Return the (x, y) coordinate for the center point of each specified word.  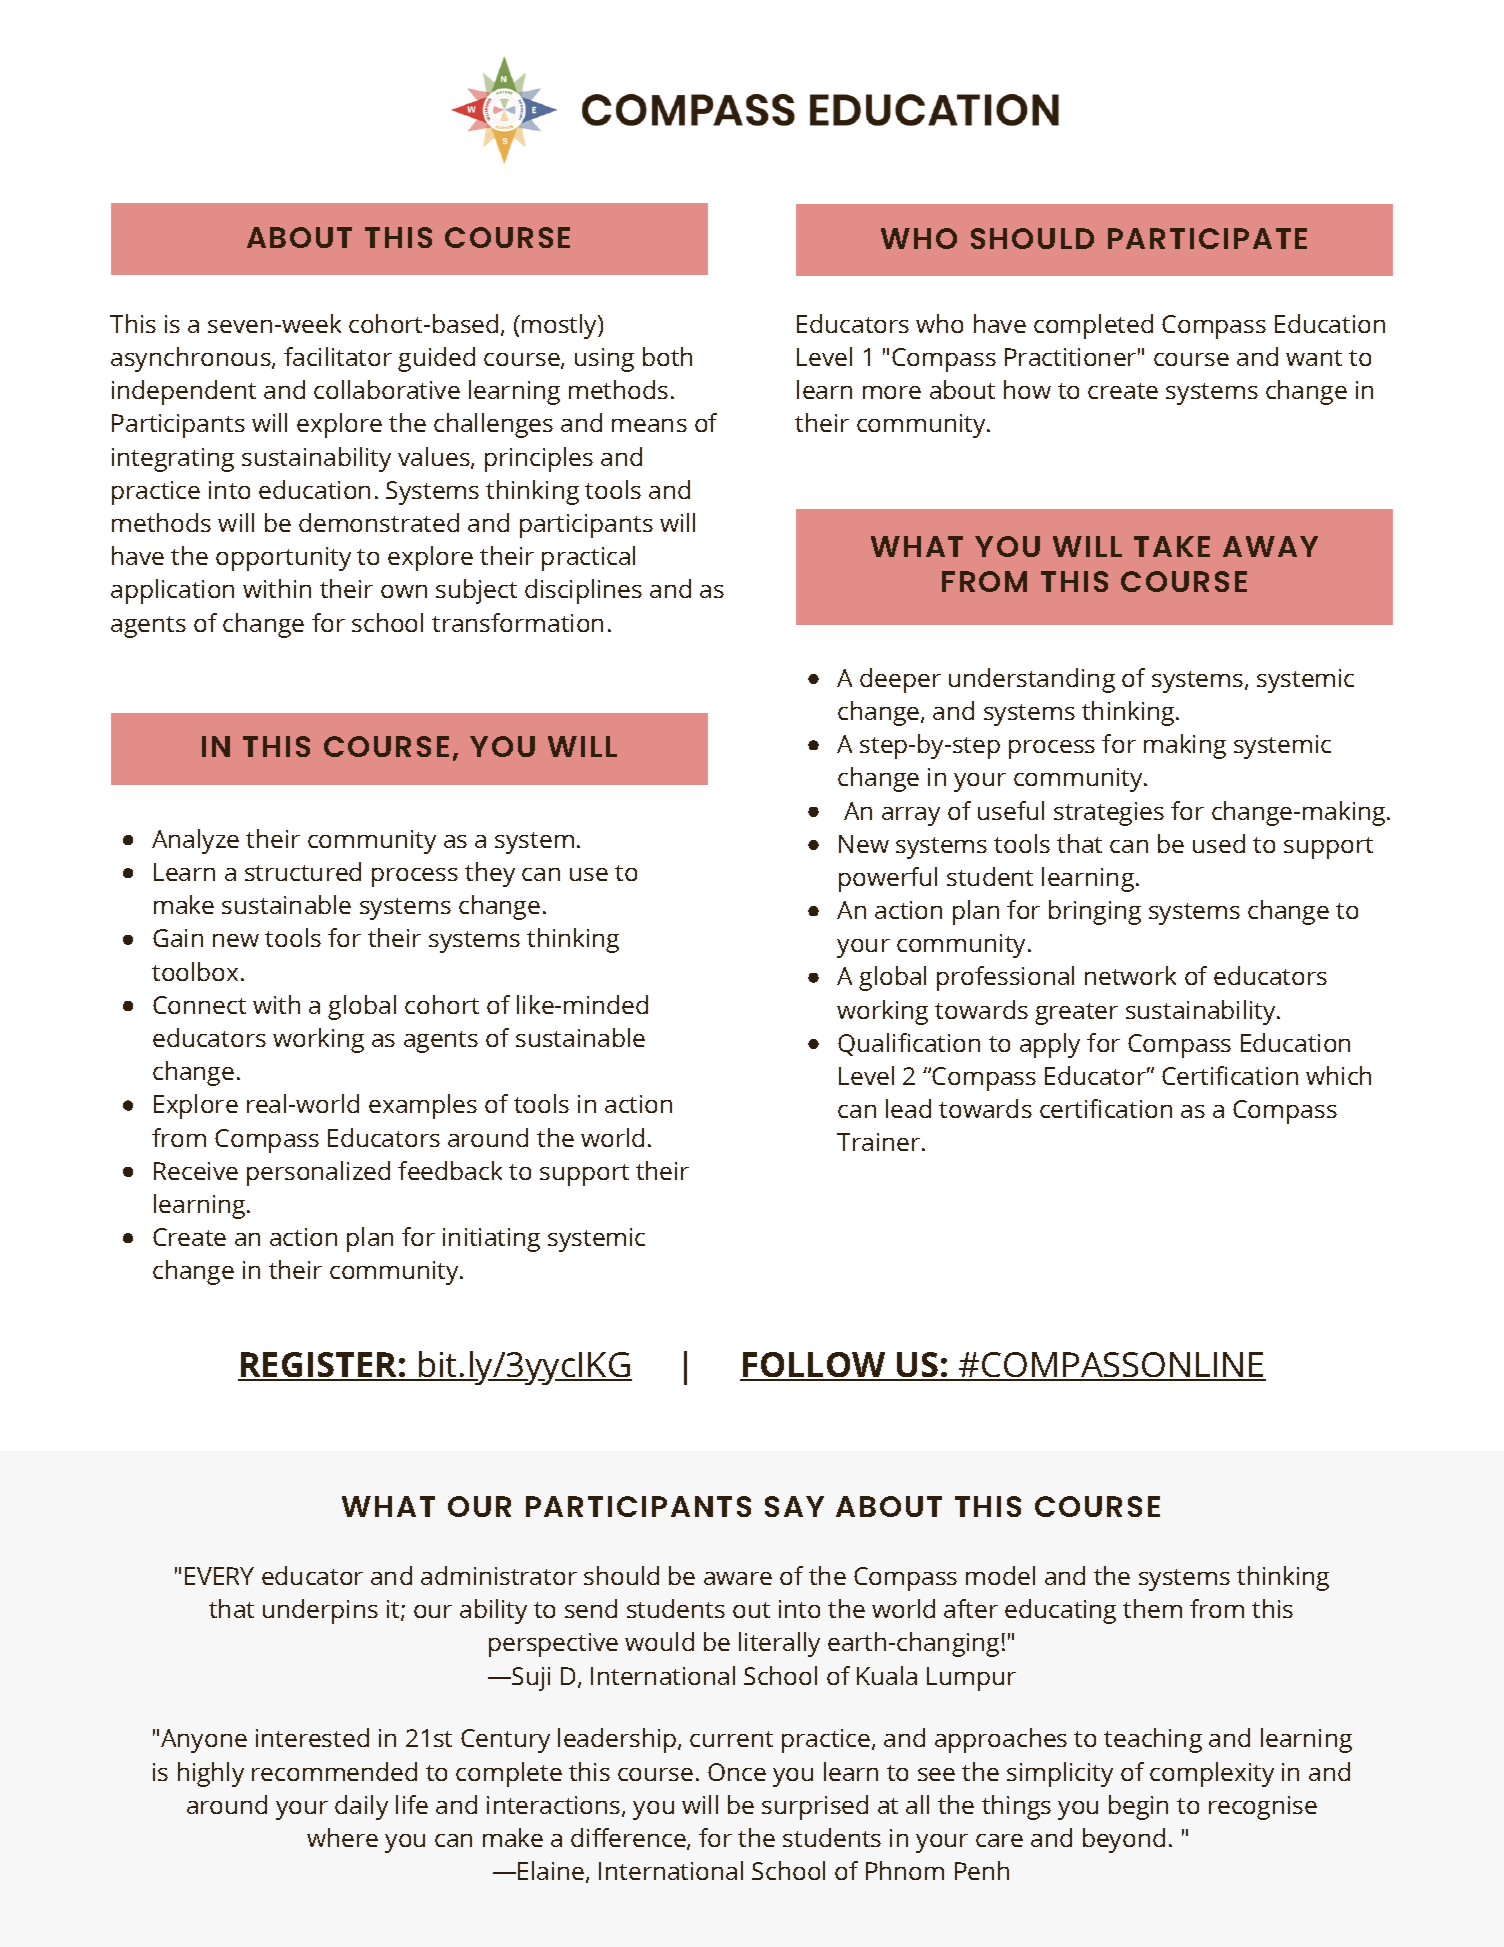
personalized (318, 1173)
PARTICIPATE (1207, 238)
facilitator (338, 356)
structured (303, 871)
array (911, 816)
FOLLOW (815, 1366)
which (1338, 1075)
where (342, 1837)
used (1219, 843)
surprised (815, 1807)
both (667, 356)
